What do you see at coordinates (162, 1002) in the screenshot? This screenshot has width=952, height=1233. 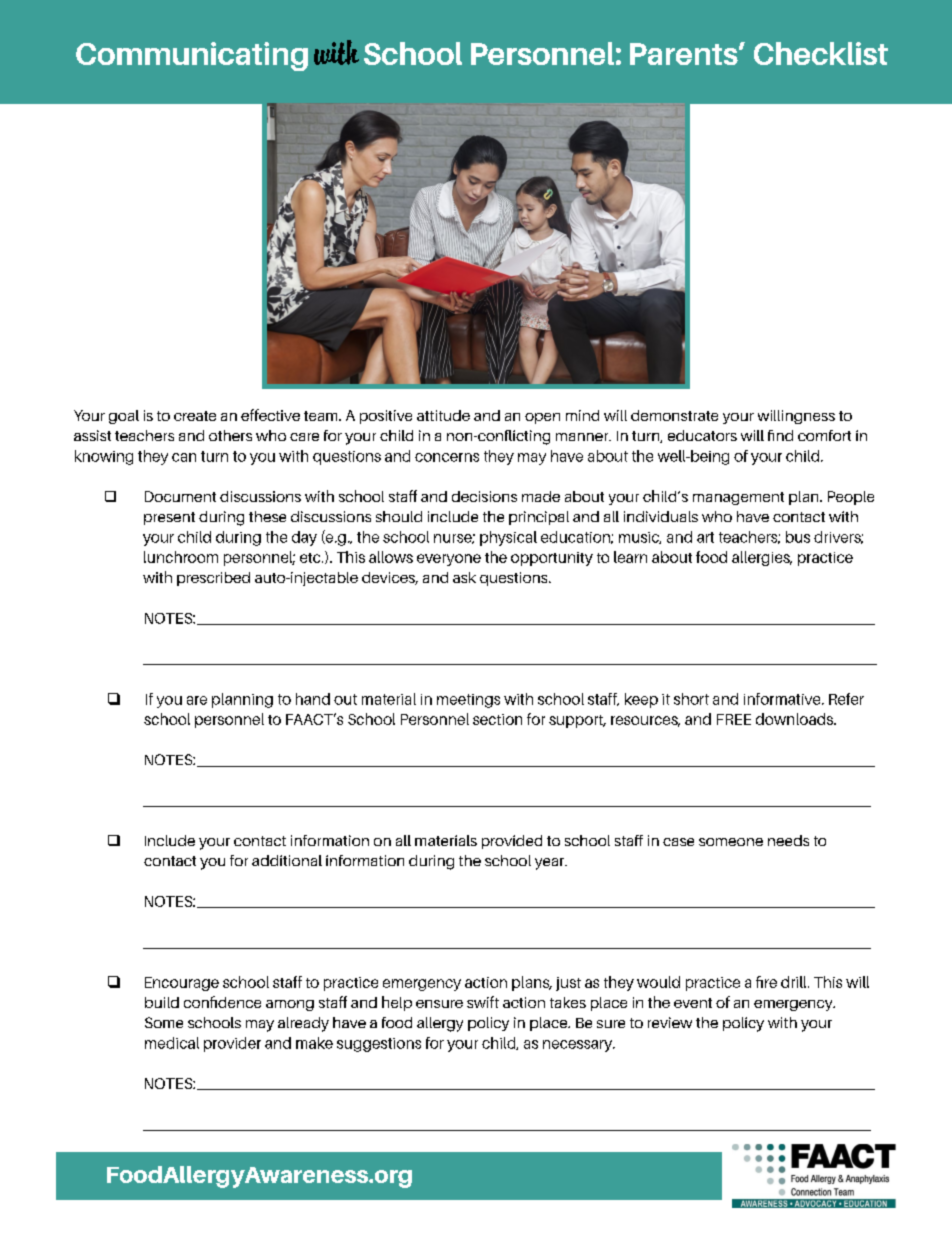 I see `build` at bounding box center [162, 1002].
